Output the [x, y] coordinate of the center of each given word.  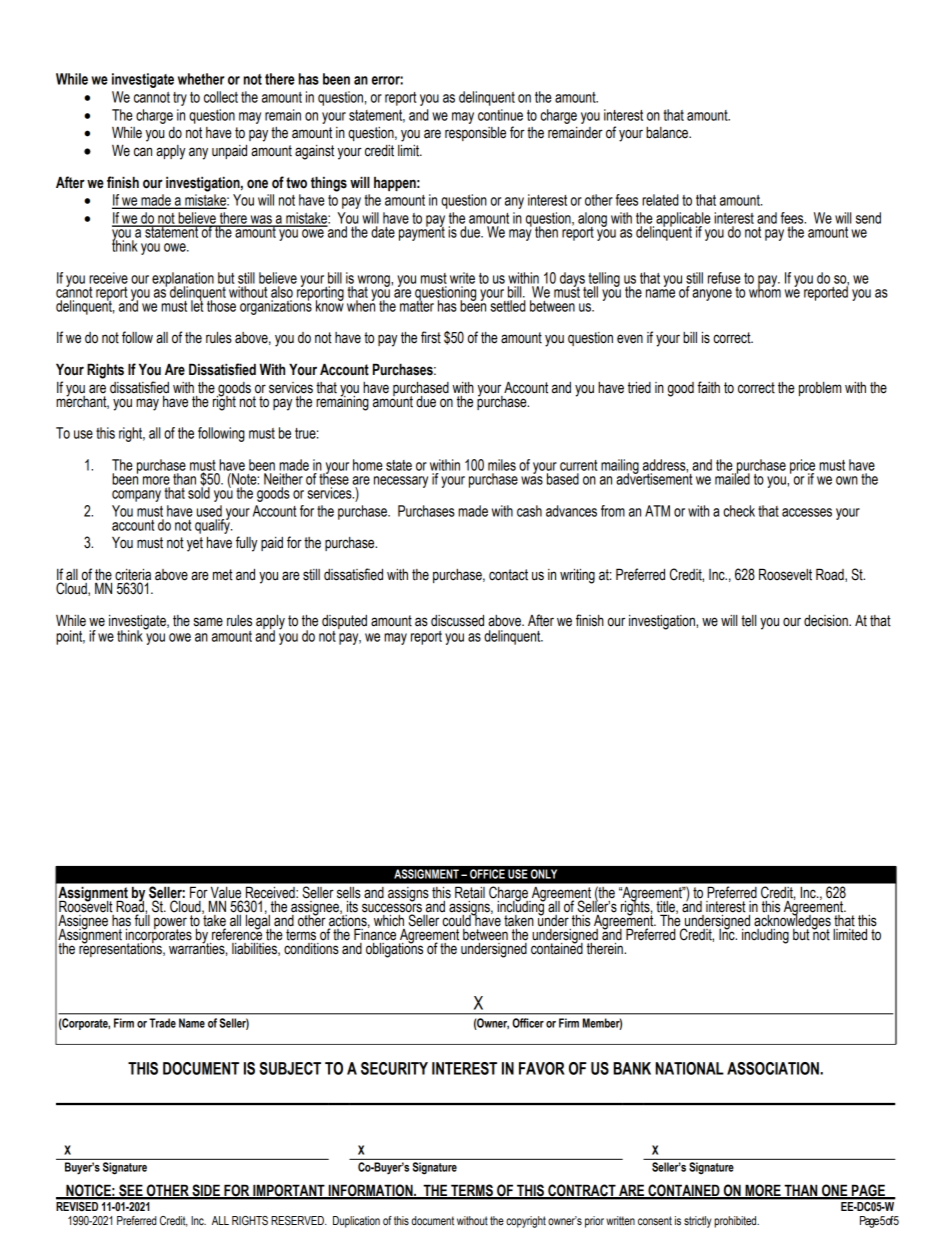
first [431, 337]
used [209, 511]
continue [500, 115]
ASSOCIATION [774, 1068]
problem [820, 389]
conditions [311, 947]
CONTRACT [582, 1191]
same [208, 622]
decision [827, 621]
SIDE [206, 1191]
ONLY [544, 874]
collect [221, 97]
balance [668, 133]
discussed [457, 621]
